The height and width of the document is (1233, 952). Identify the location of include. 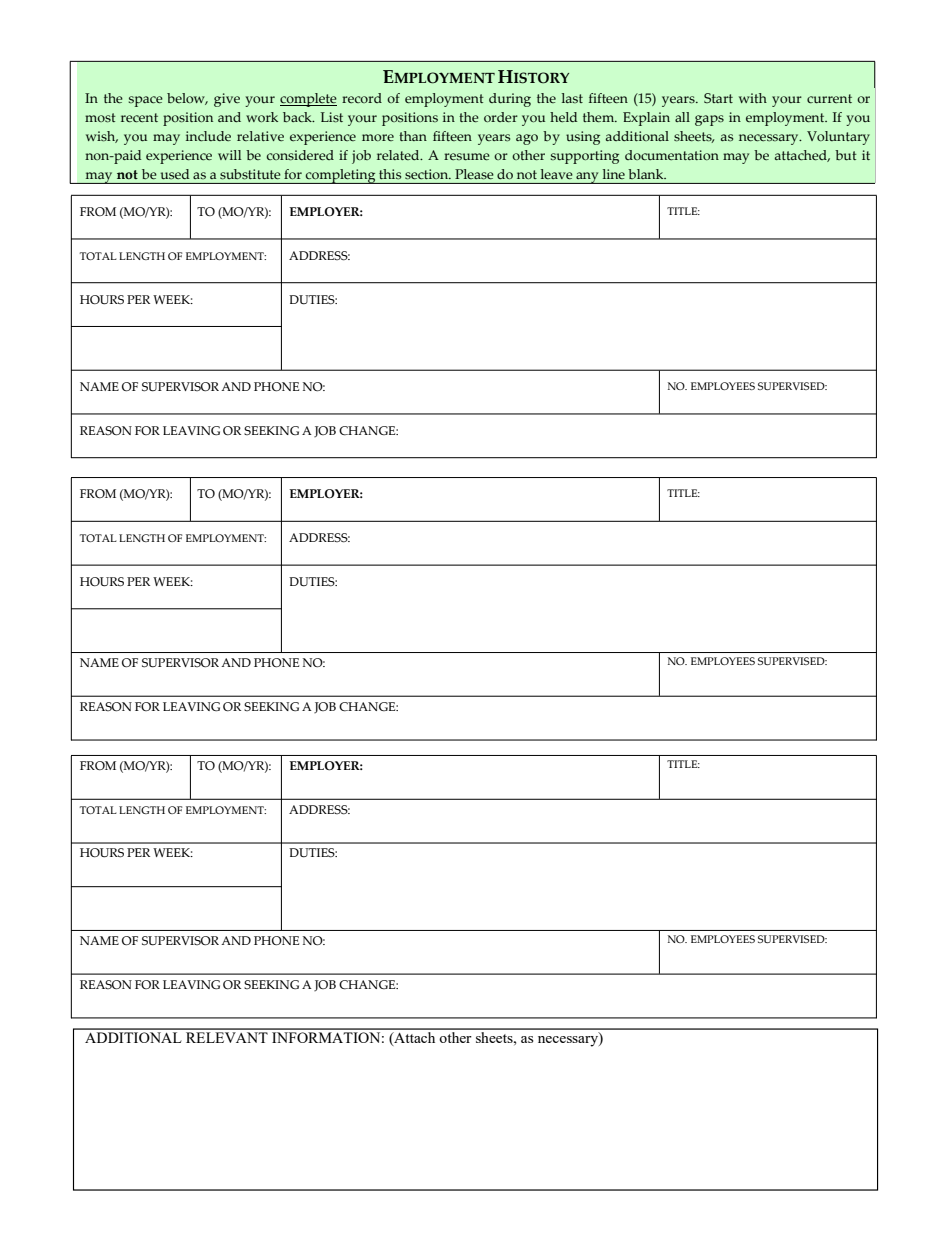
(208, 136).
